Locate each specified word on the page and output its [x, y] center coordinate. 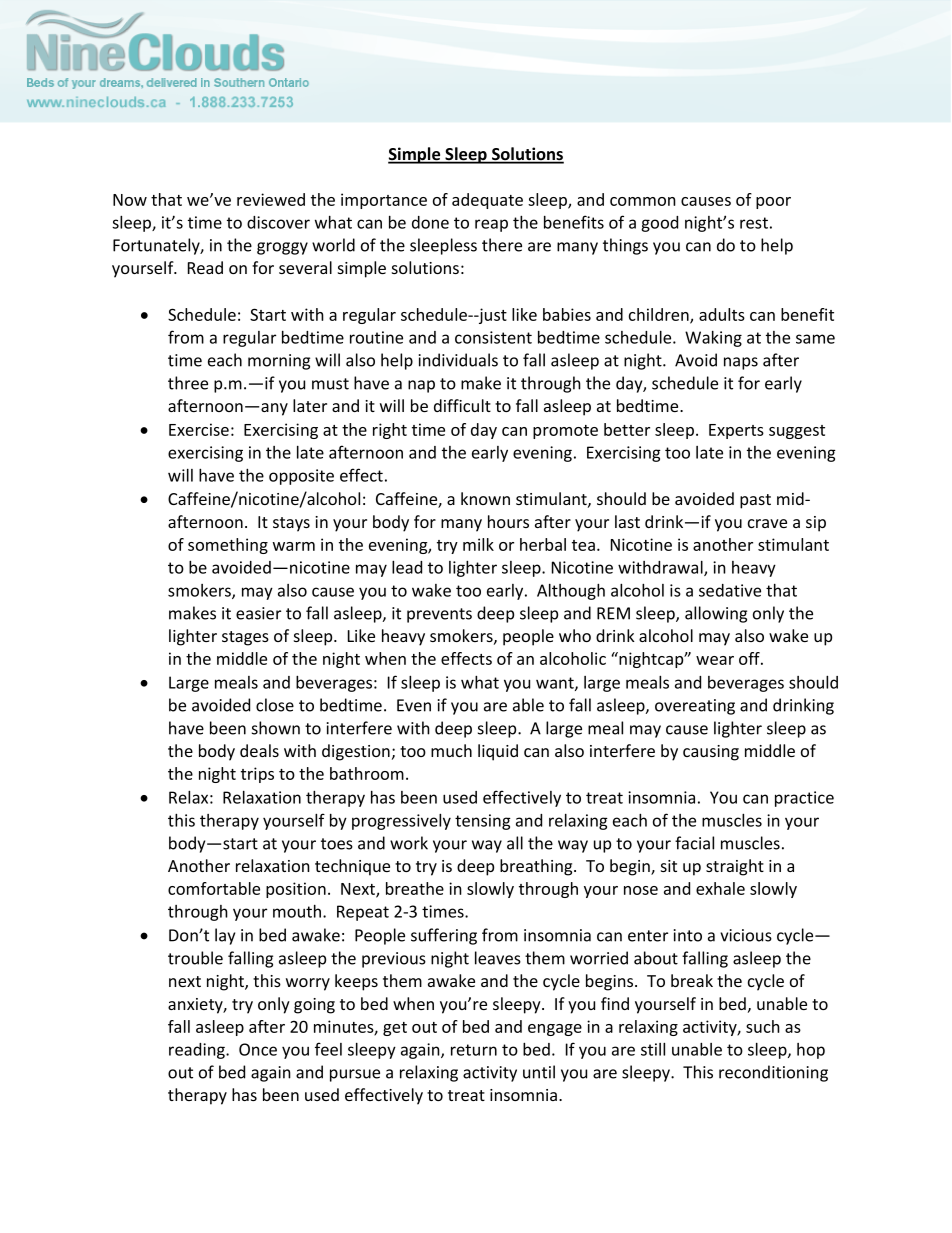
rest [754, 223]
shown [276, 728]
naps [741, 363]
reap [491, 225]
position [296, 890]
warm [294, 546]
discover [278, 222]
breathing [537, 867]
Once [258, 1049]
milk [478, 544]
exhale [720, 888]
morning [279, 362]
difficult [462, 405]
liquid [498, 752]
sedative [730, 590]
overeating [695, 707]
